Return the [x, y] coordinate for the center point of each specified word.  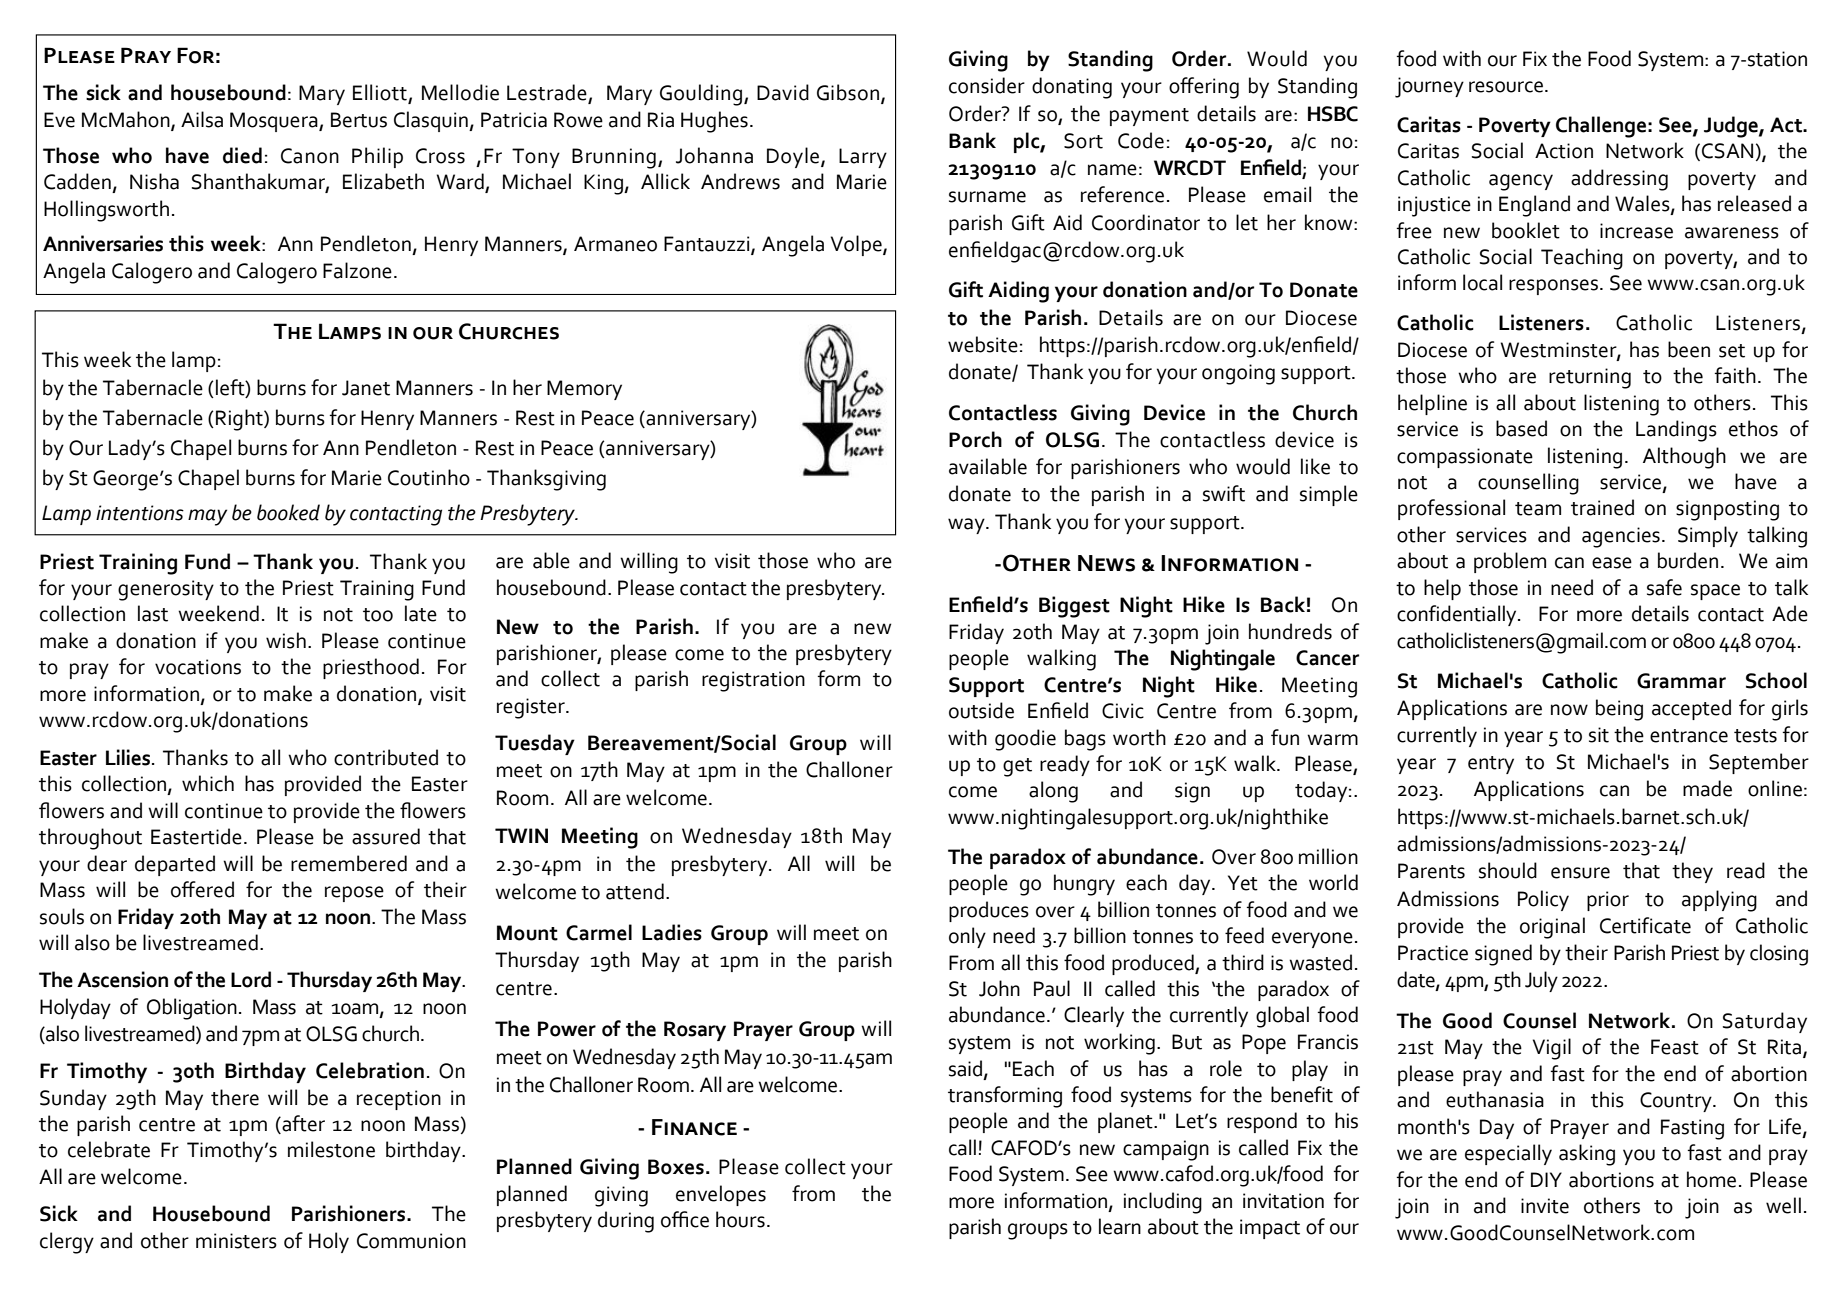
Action [1564, 151]
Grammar [1681, 681]
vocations [198, 667]
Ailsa [202, 119]
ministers [236, 1241]
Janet [366, 388]
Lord [251, 979]
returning [1590, 378]
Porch [975, 439]
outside [981, 710]
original [1552, 928]
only [967, 937]
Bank [972, 140]
